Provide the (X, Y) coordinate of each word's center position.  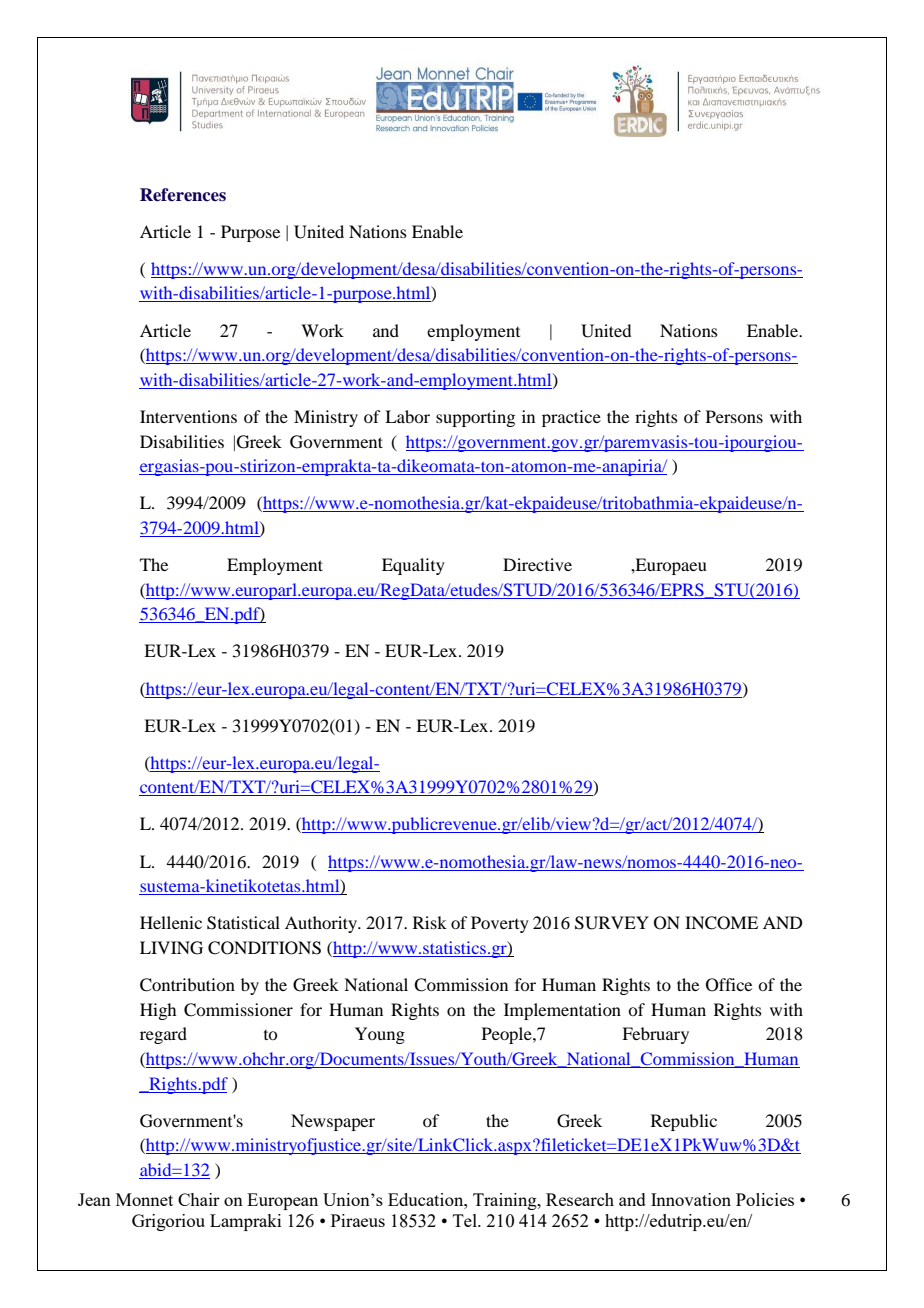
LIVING (171, 948)
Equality (413, 566)
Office (729, 985)
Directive (537, 564)
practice (571, 418)
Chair (199, 1199)
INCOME (721, 923)
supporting (475, 418)
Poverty (500, 924)
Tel (466, 1220)
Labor (407, 416)
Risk (430, 922)
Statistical (243, 923)
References (183, 195)
